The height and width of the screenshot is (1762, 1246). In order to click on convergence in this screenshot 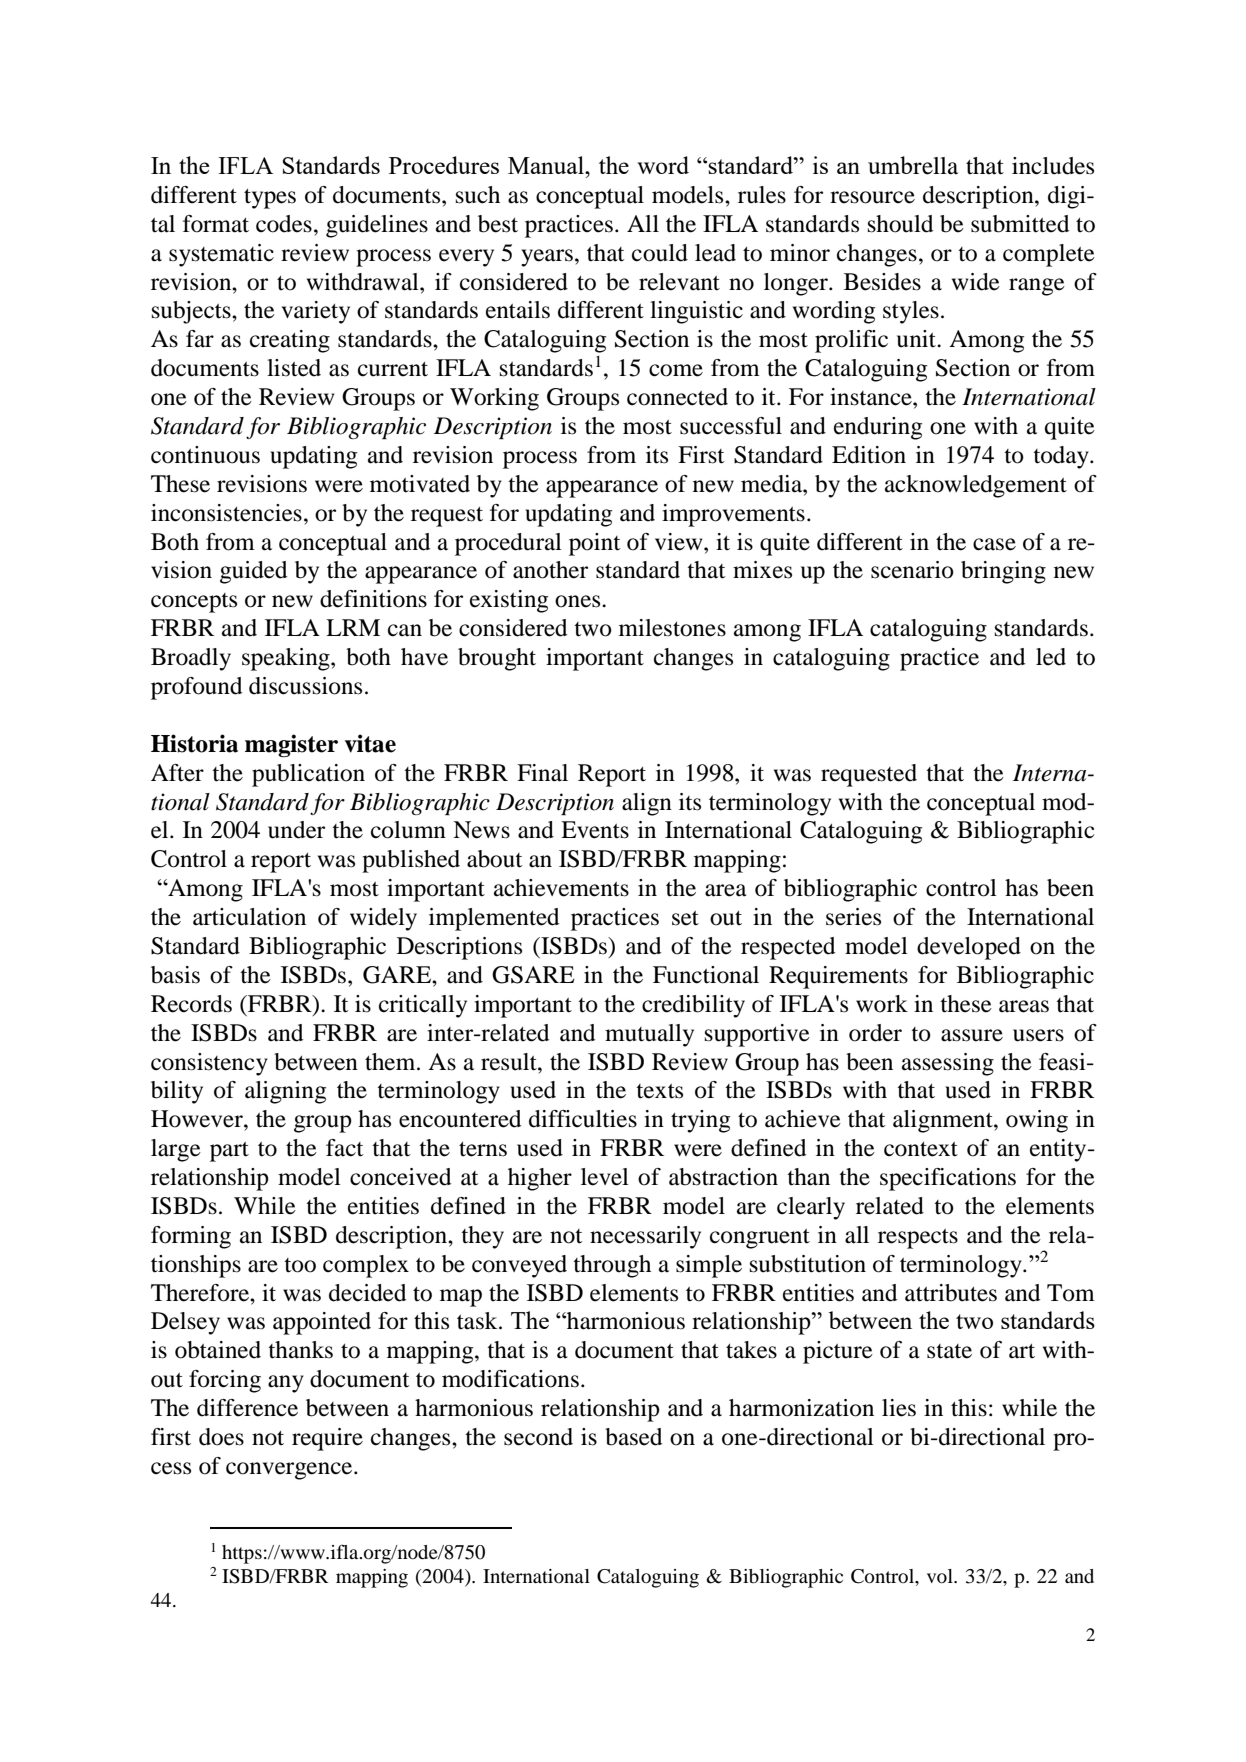, I will do `click(290, 1471)`.
